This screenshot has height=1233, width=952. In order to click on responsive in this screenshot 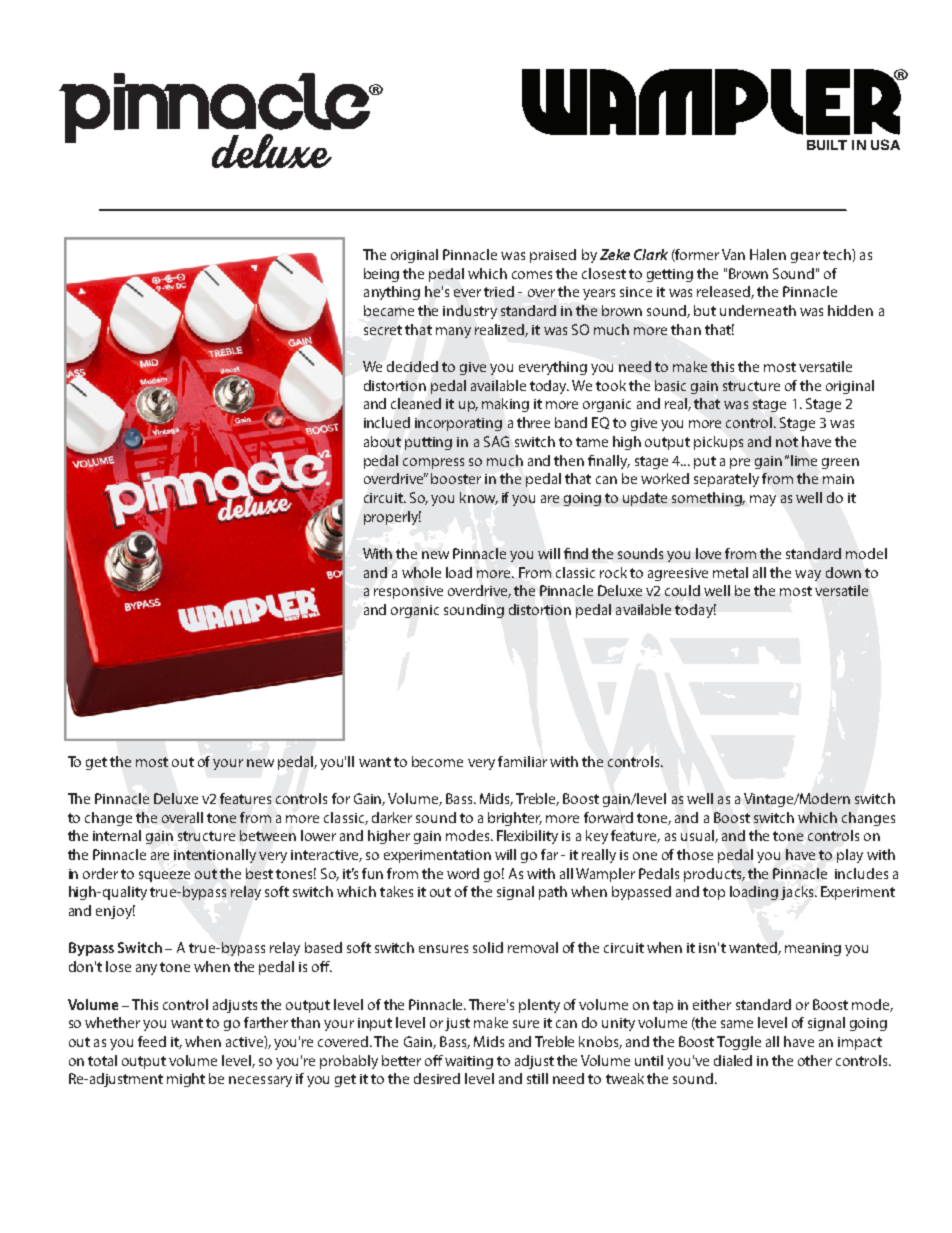, I will do `click(408, 592)`.
